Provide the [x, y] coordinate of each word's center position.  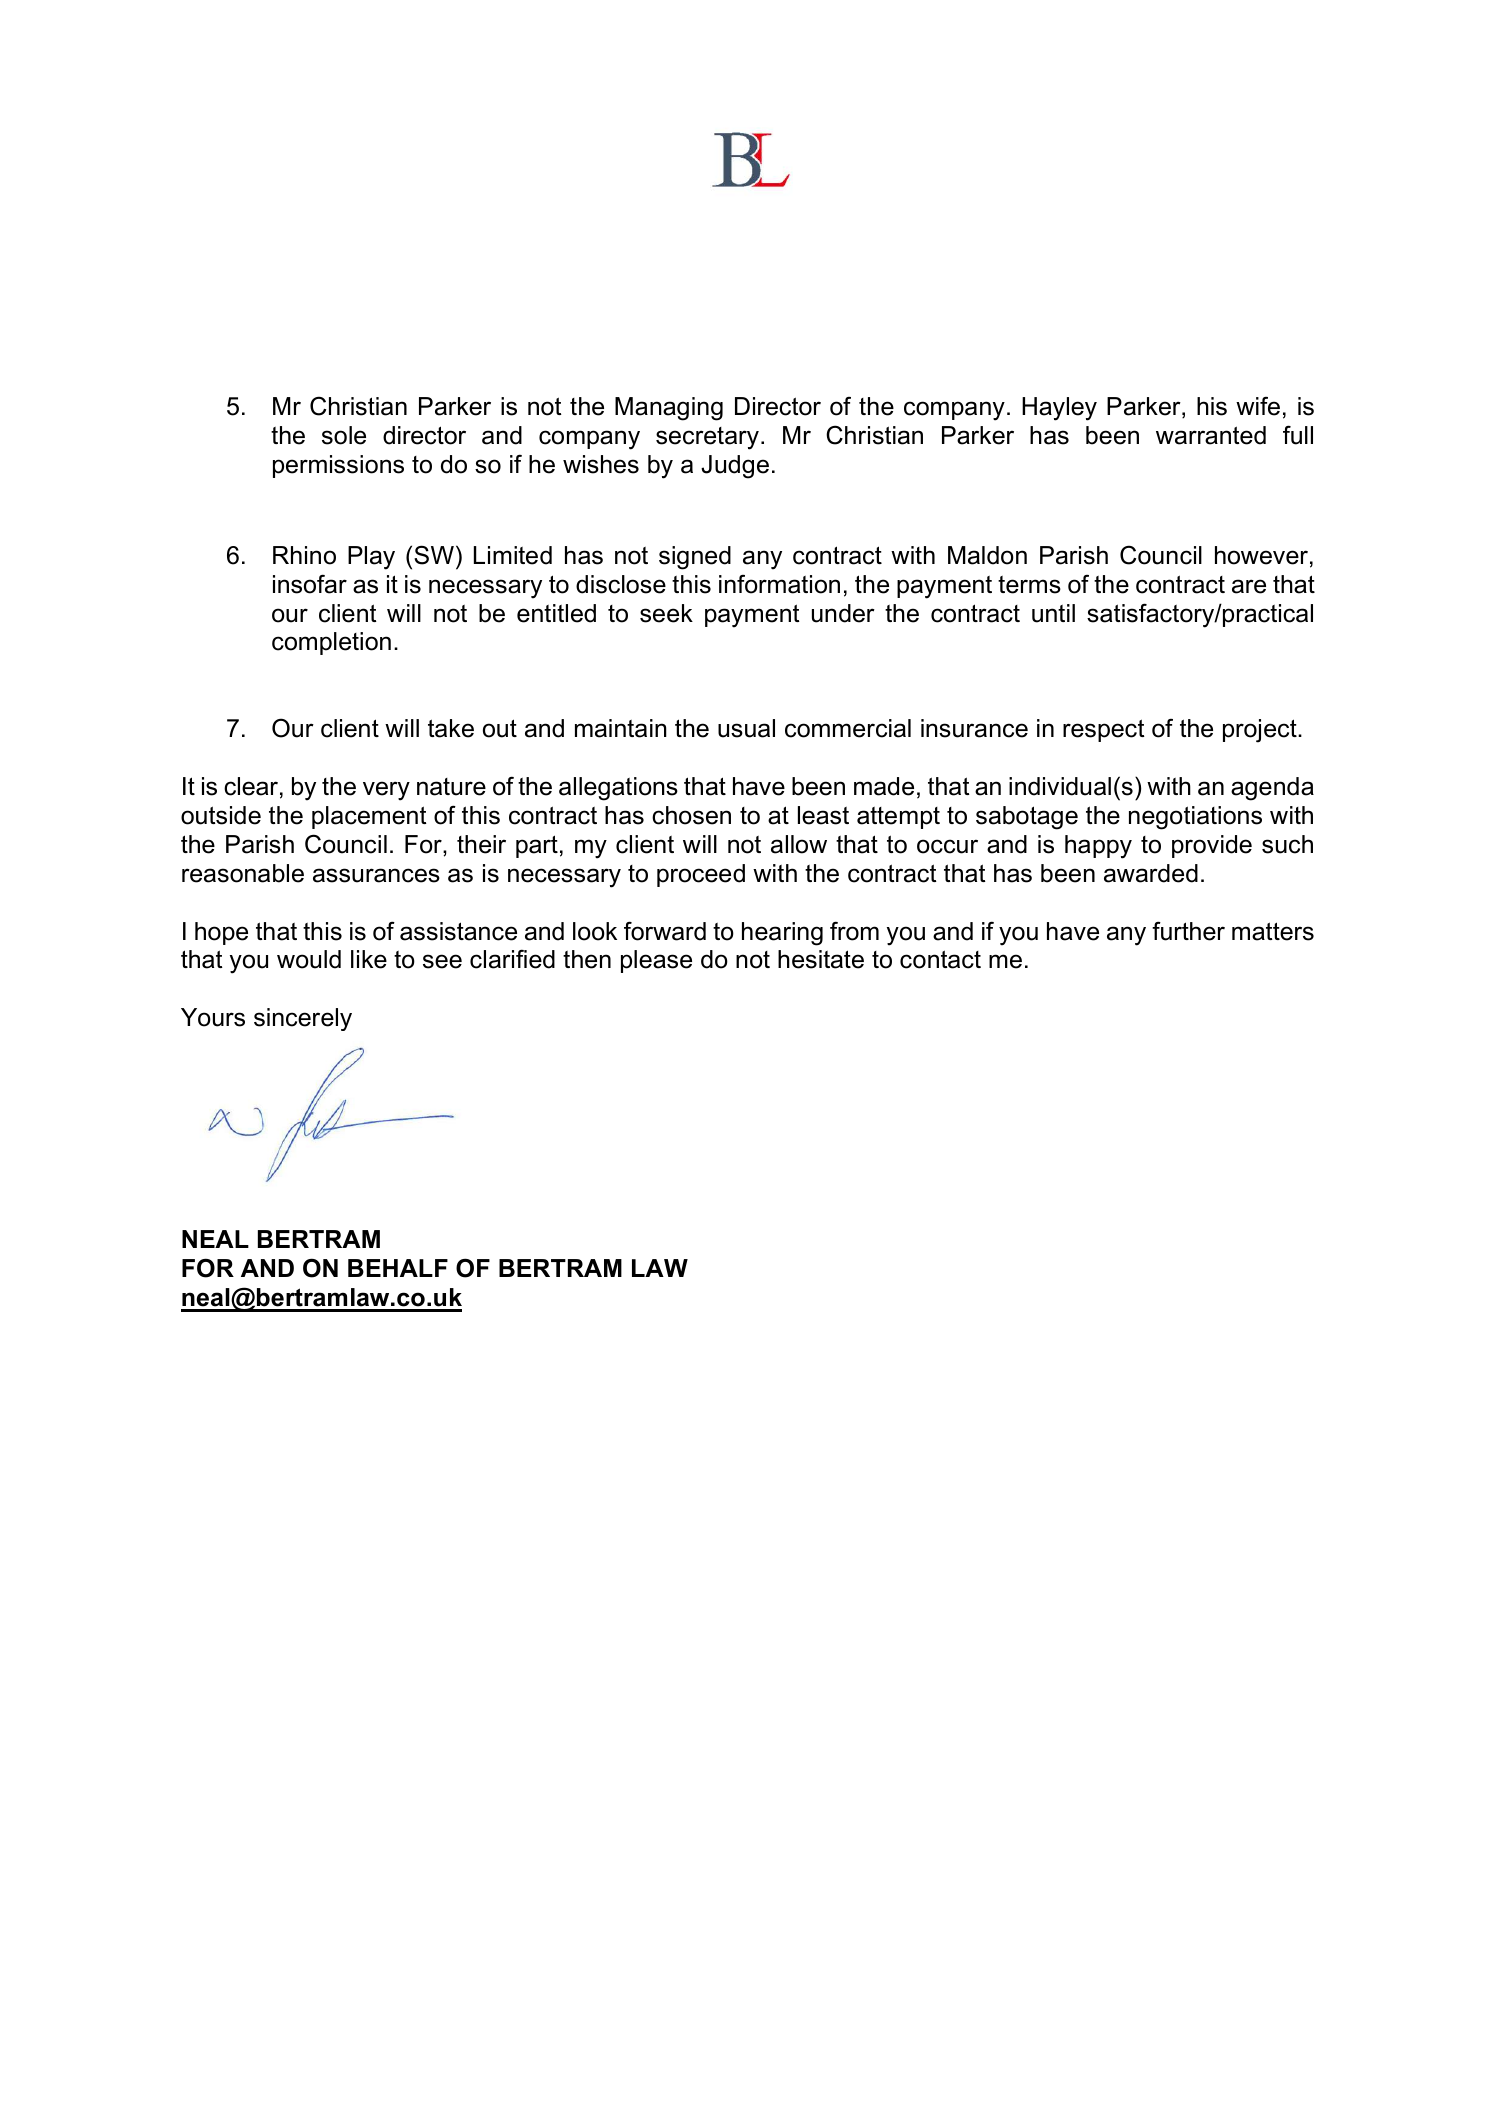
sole [344, 435]
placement [369, 817]
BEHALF [398, 1268]
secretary [707, 438]
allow [799, 844]
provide [1212, 846]
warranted [1211, 435]
